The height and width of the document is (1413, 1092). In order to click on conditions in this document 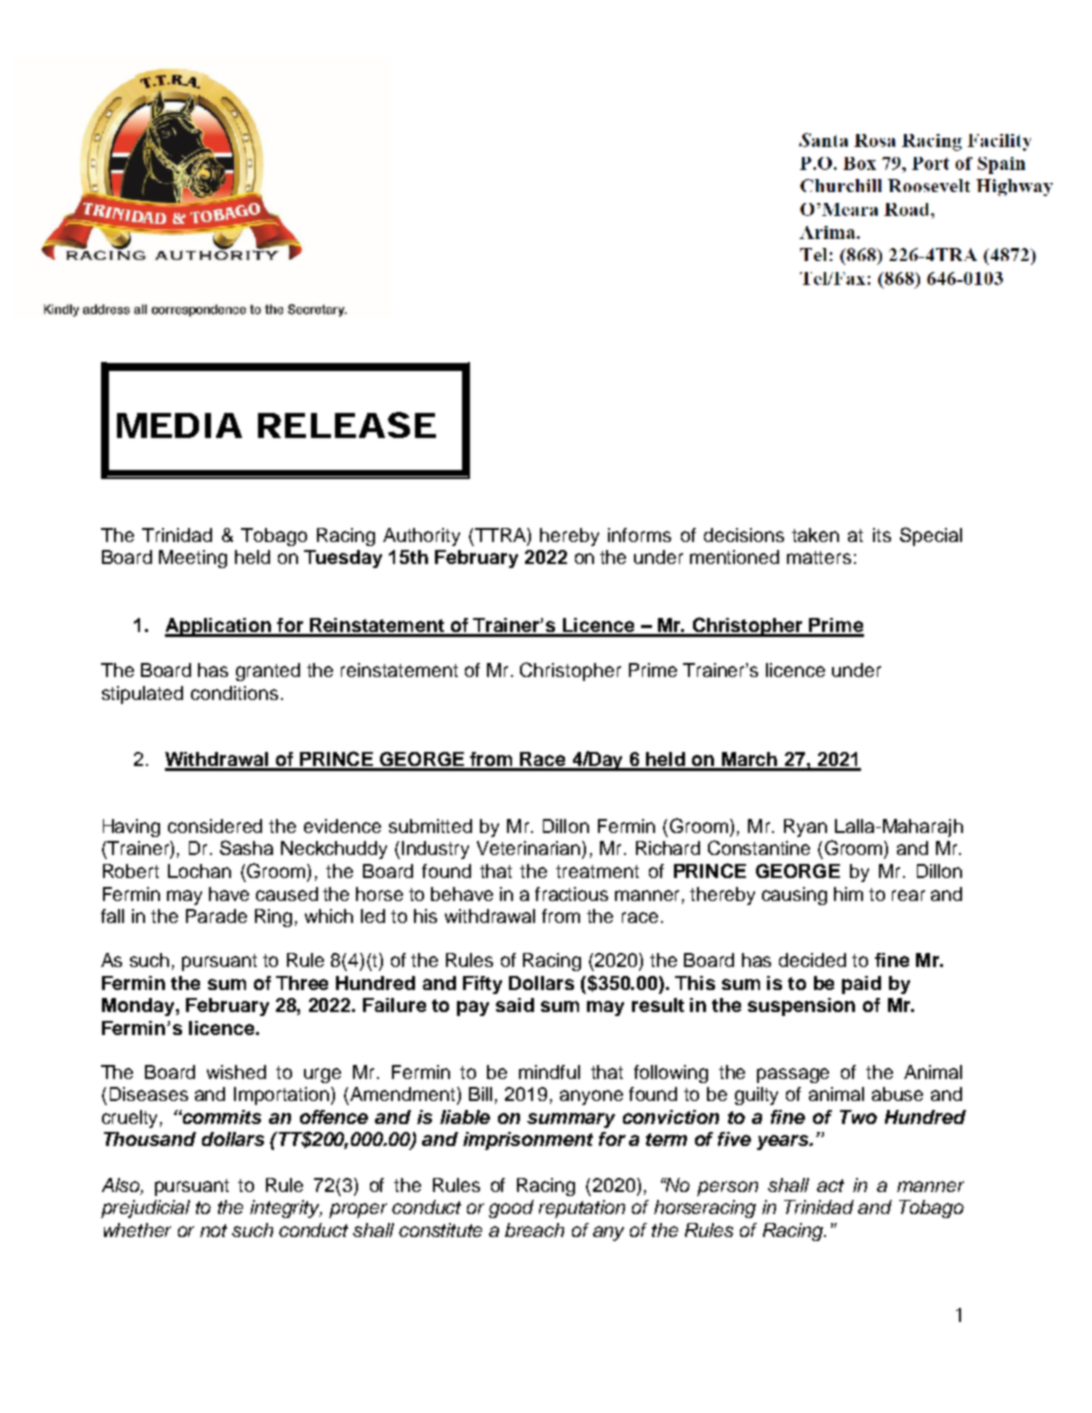, I will do `click(234, 693)`.
